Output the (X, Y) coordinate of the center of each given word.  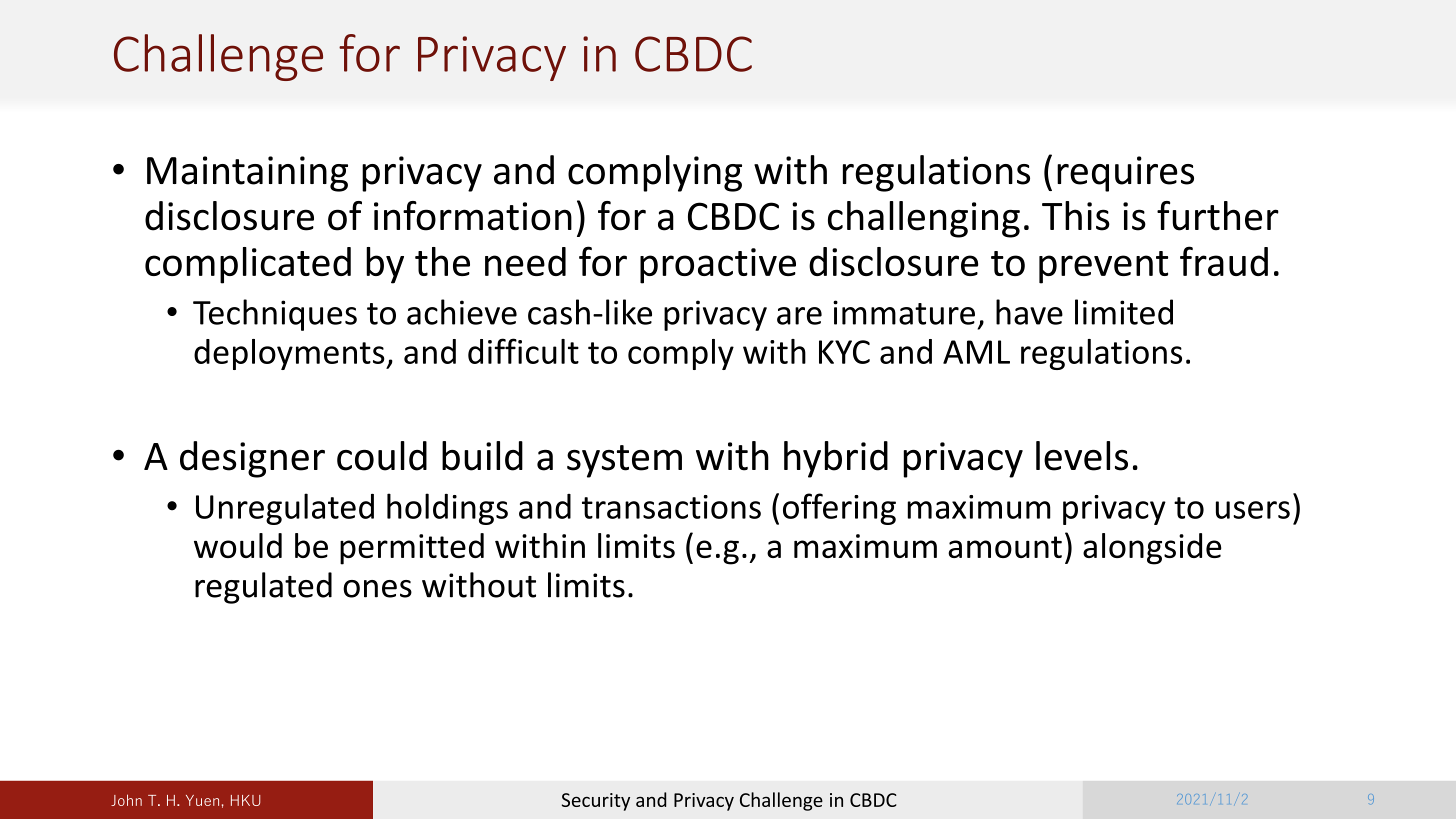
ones (377, 589)
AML (976, 352)
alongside (1152, 549)
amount (1005, 547)
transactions (671, 507)
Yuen (202, 800)
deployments (290, 354)
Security (596, 802)
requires (1125, 174)
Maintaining (247, 174)
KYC (844, 352)
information (473, 216)
